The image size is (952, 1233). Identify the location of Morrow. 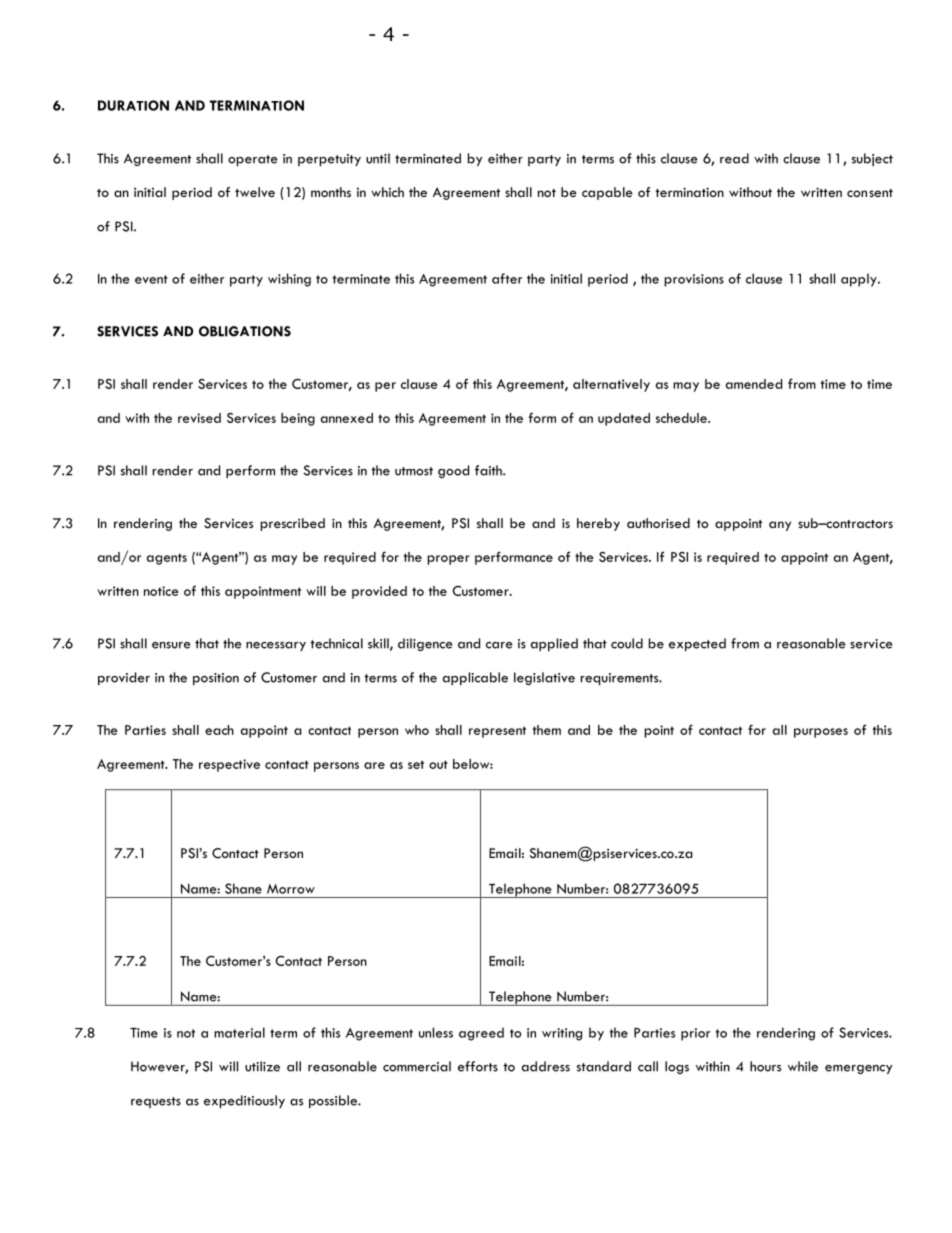
(291, 889).
